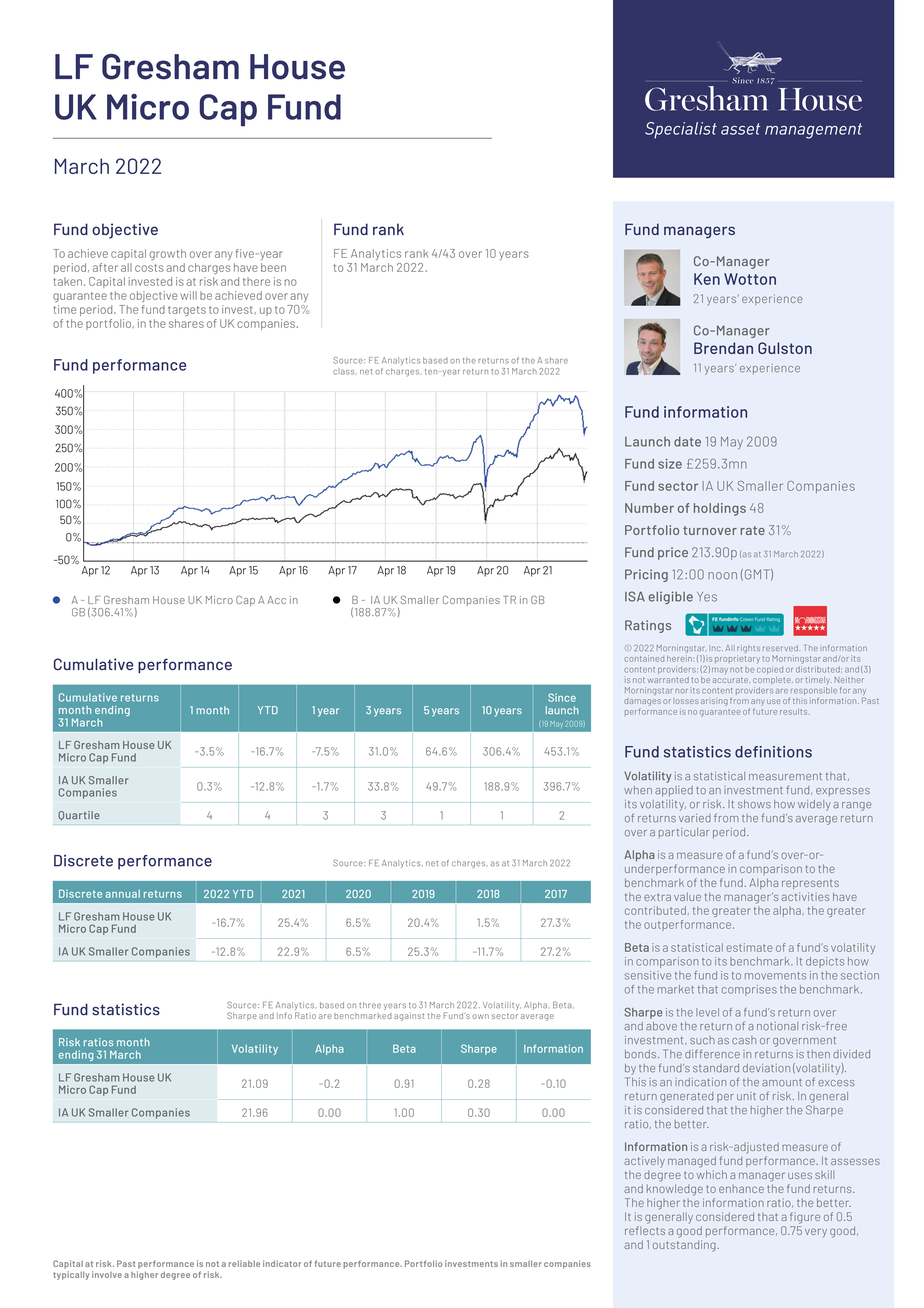  What do you see at coordinates (123, 894) in the screenshot?
I see `annual` at bounding box center [123, 894].
